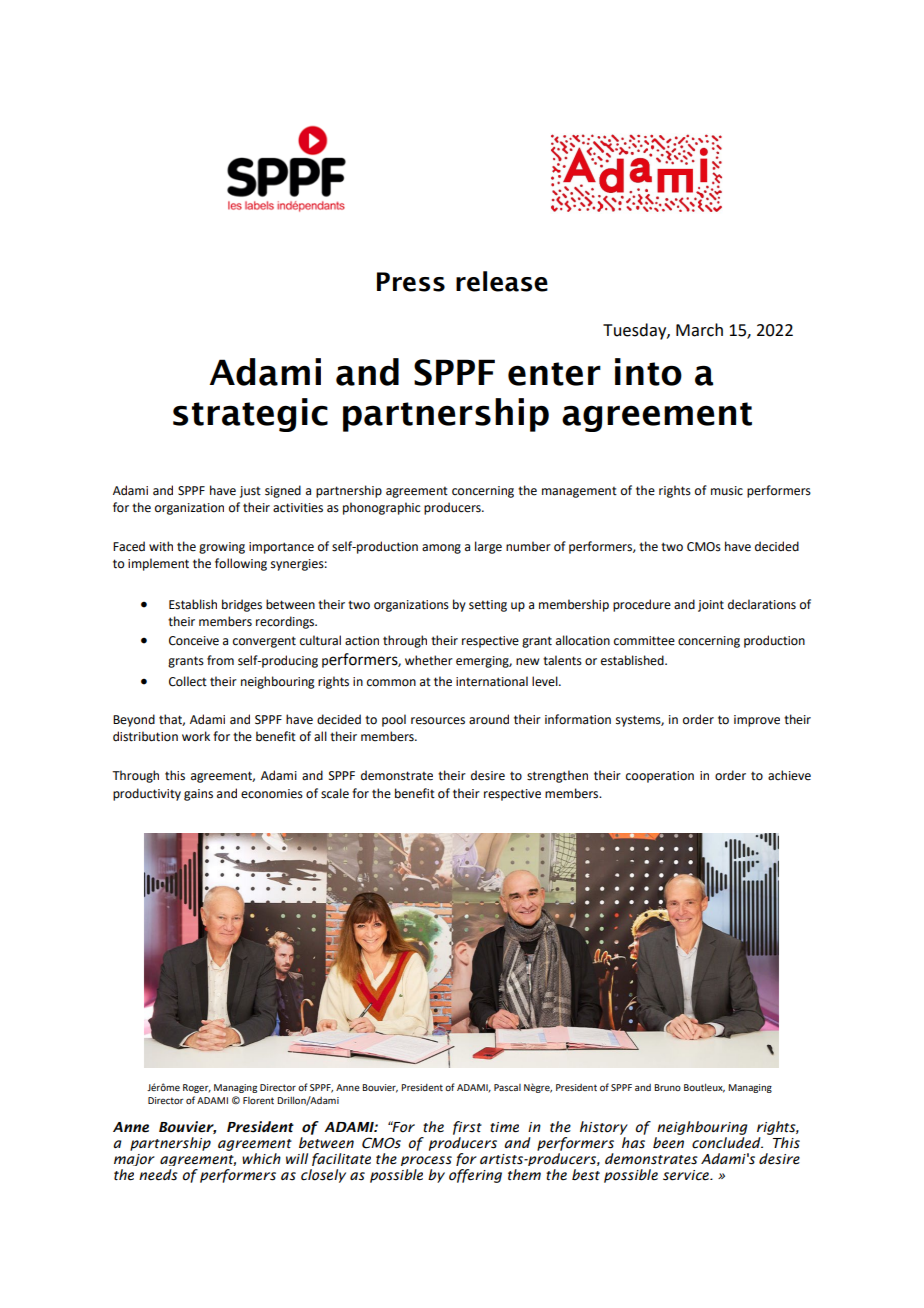 The image size is (924, 1308). I want to click on strategic, so click(250, 415).
